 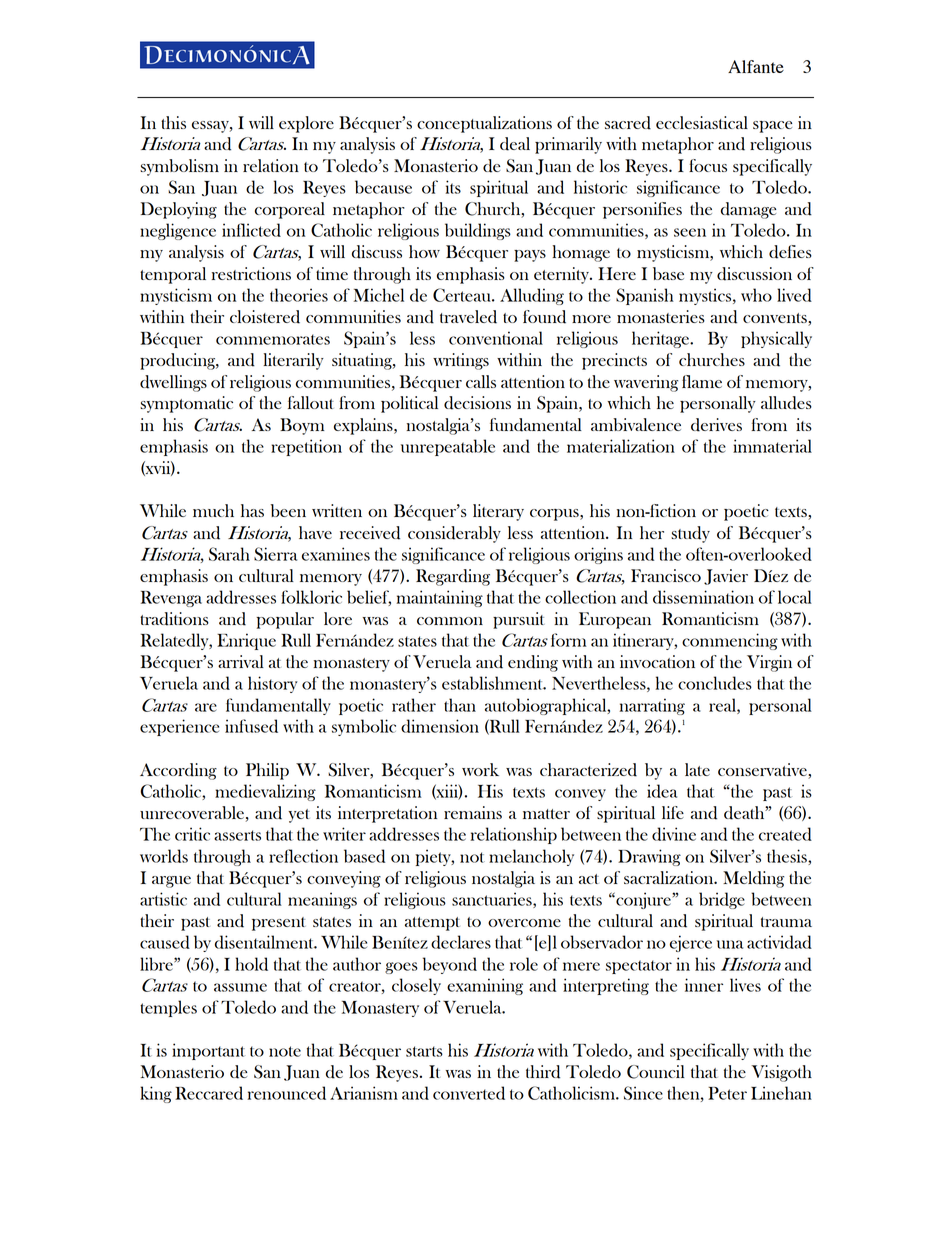 I want to click on conceptualizations, so click(x=484, y=124).
